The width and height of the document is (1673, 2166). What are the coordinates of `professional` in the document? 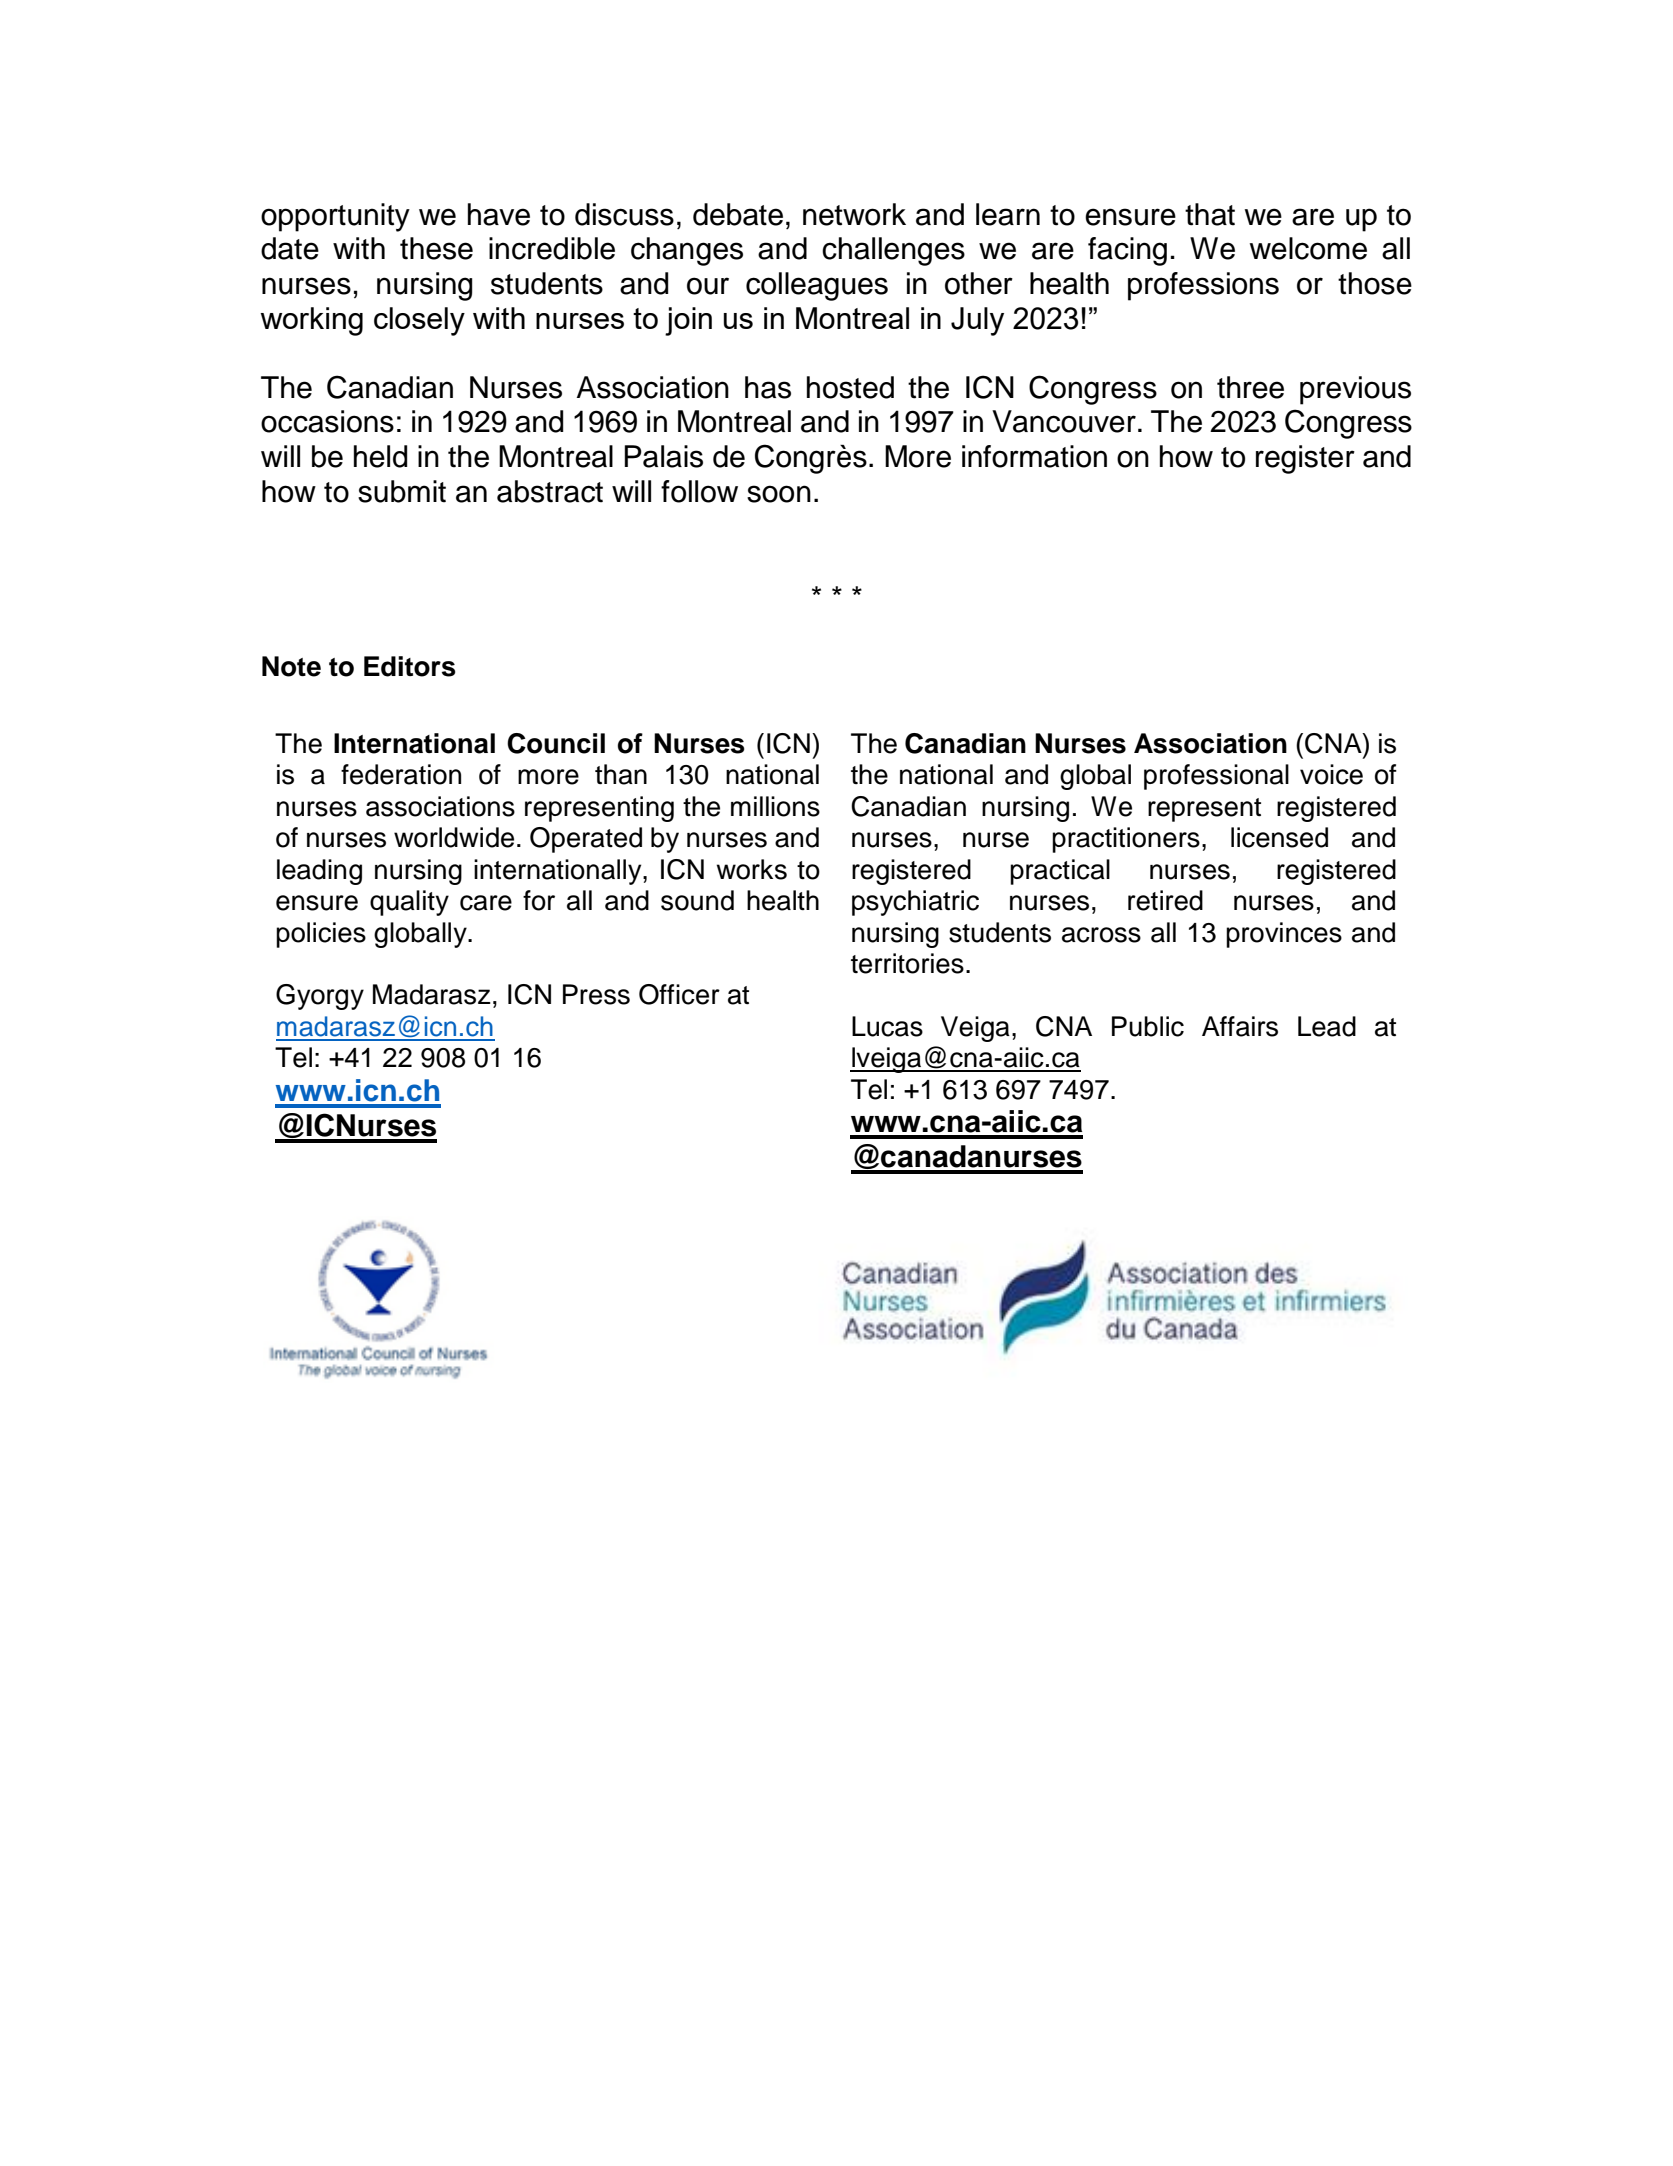 It's located at (1216, 777).
